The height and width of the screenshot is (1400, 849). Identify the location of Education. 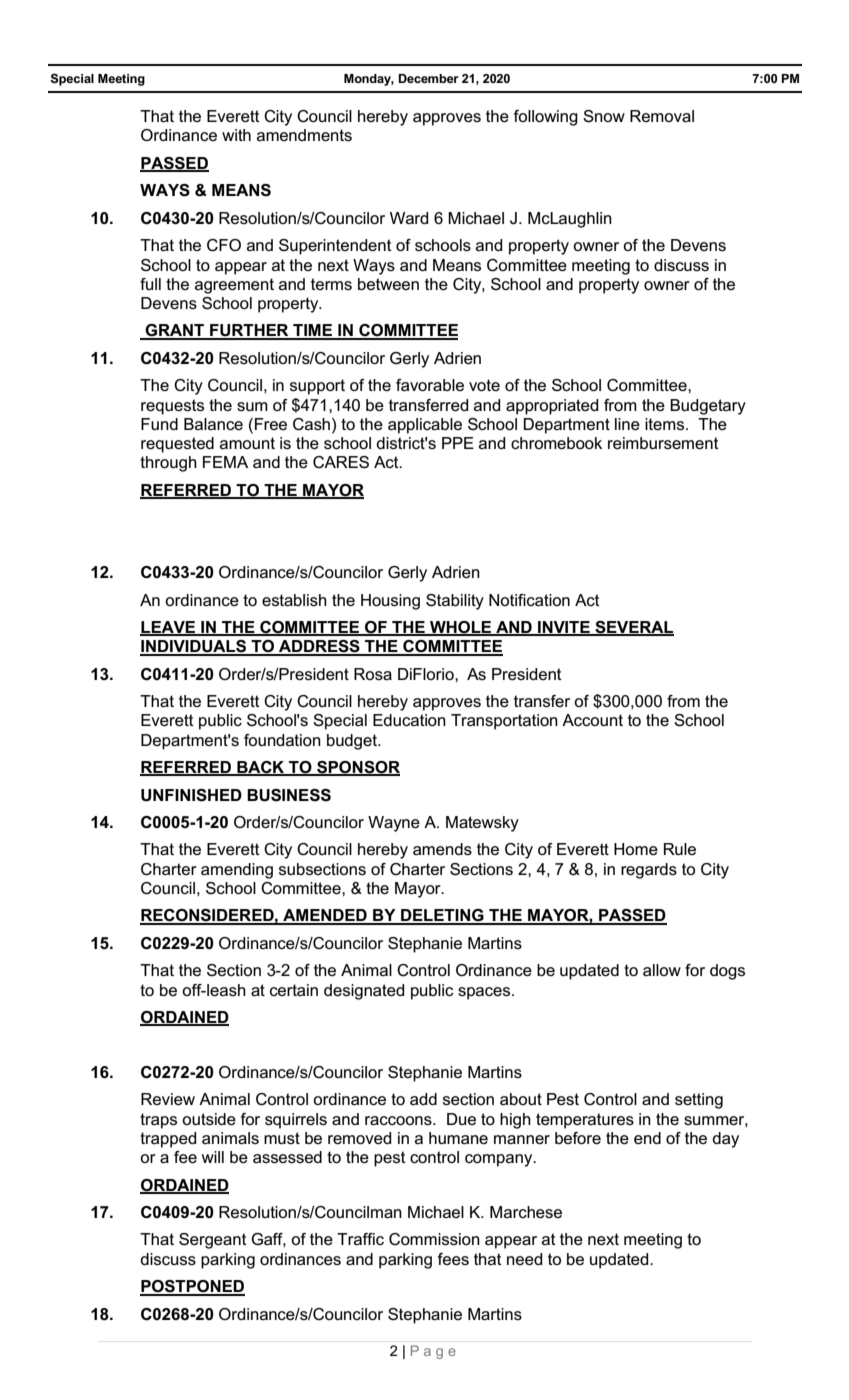
(409, 720).
